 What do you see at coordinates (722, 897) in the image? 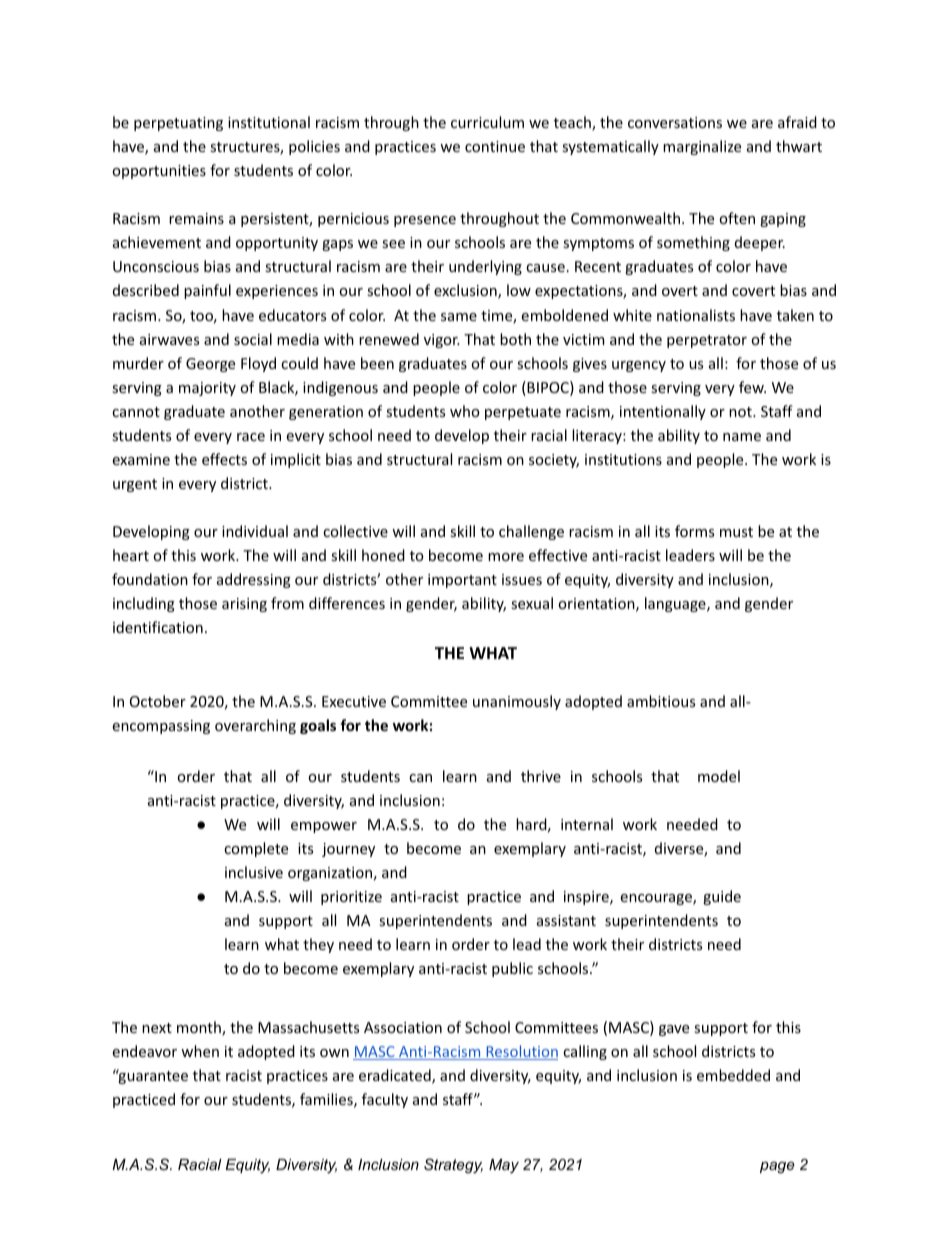
I see `guide` at bounding box center [722, 897].
